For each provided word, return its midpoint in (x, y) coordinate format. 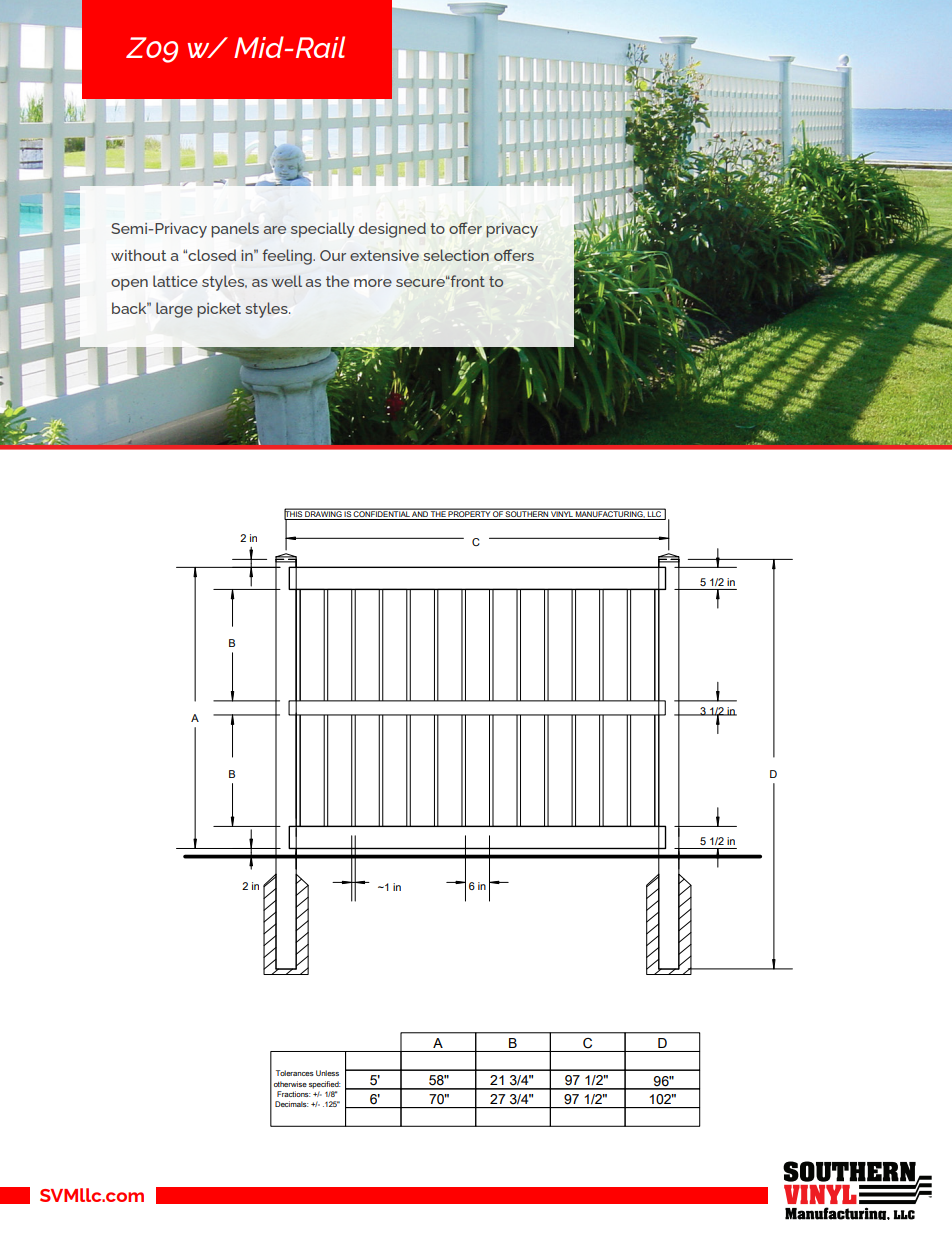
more (373, 283)
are (275, 230)
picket (219, 310)
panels (235, 230)
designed (392, 230)
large (174, 310)
